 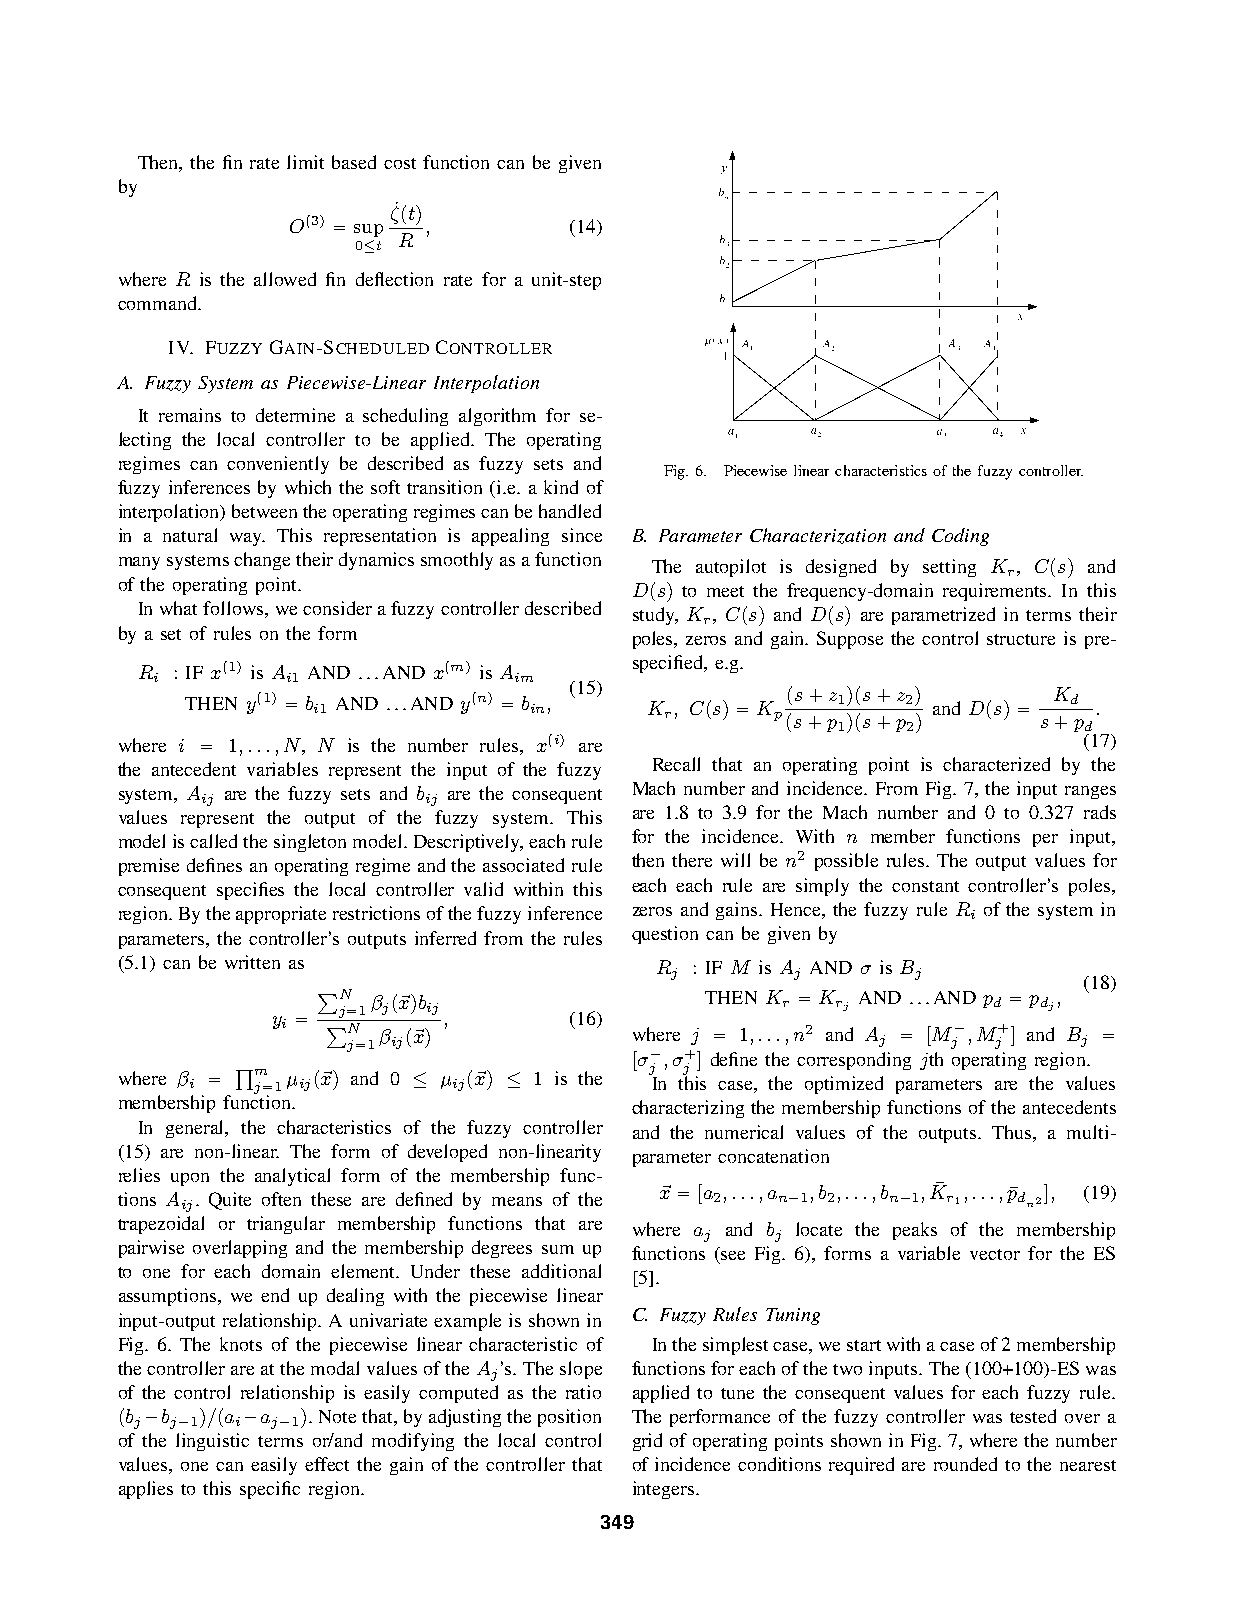 I want to click on characterized, so click(x=996, y=764).
